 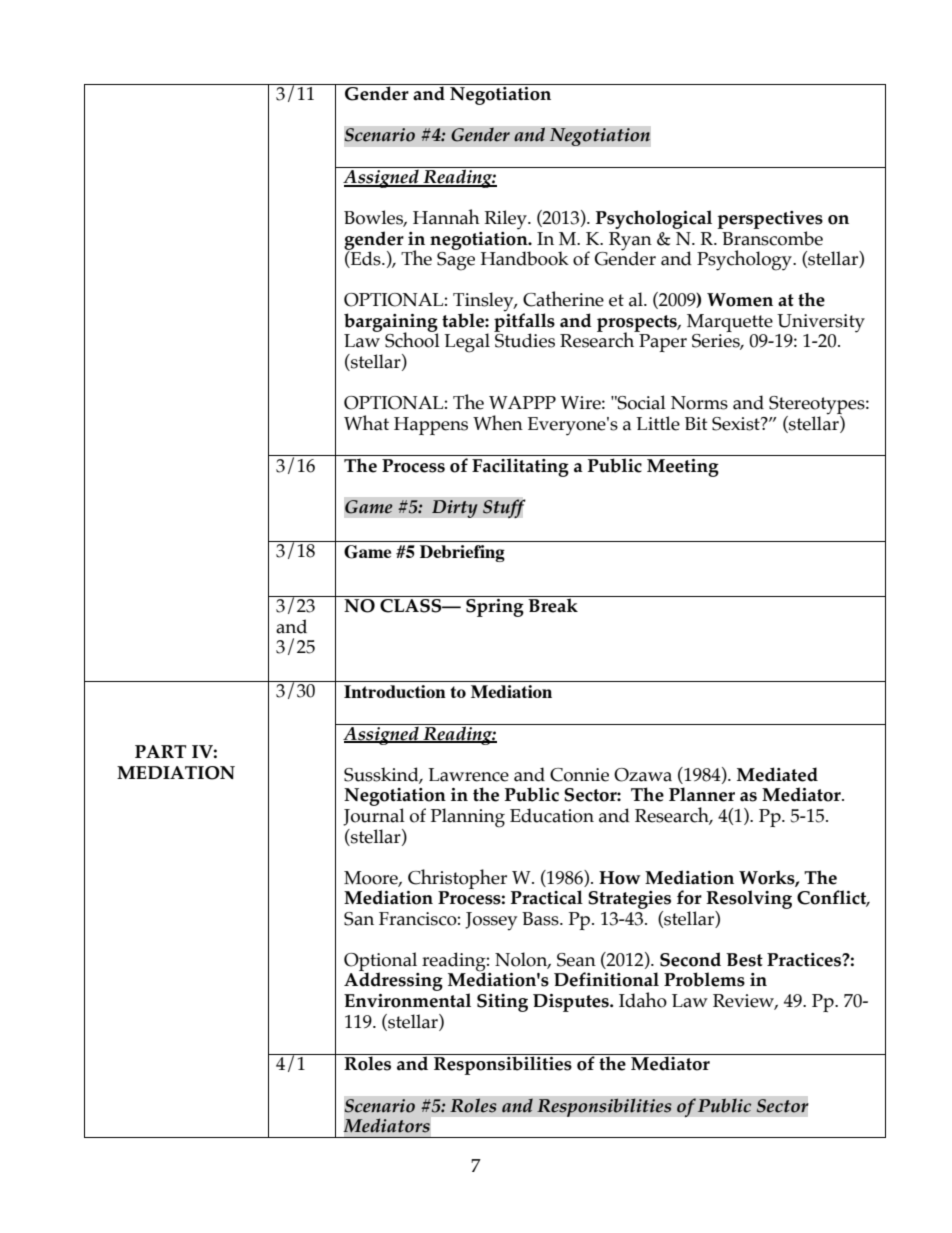 What do you see at coordinates (468, 775) in the screenshot?
I see `Lawrence` at bounding box center [468, 775].
